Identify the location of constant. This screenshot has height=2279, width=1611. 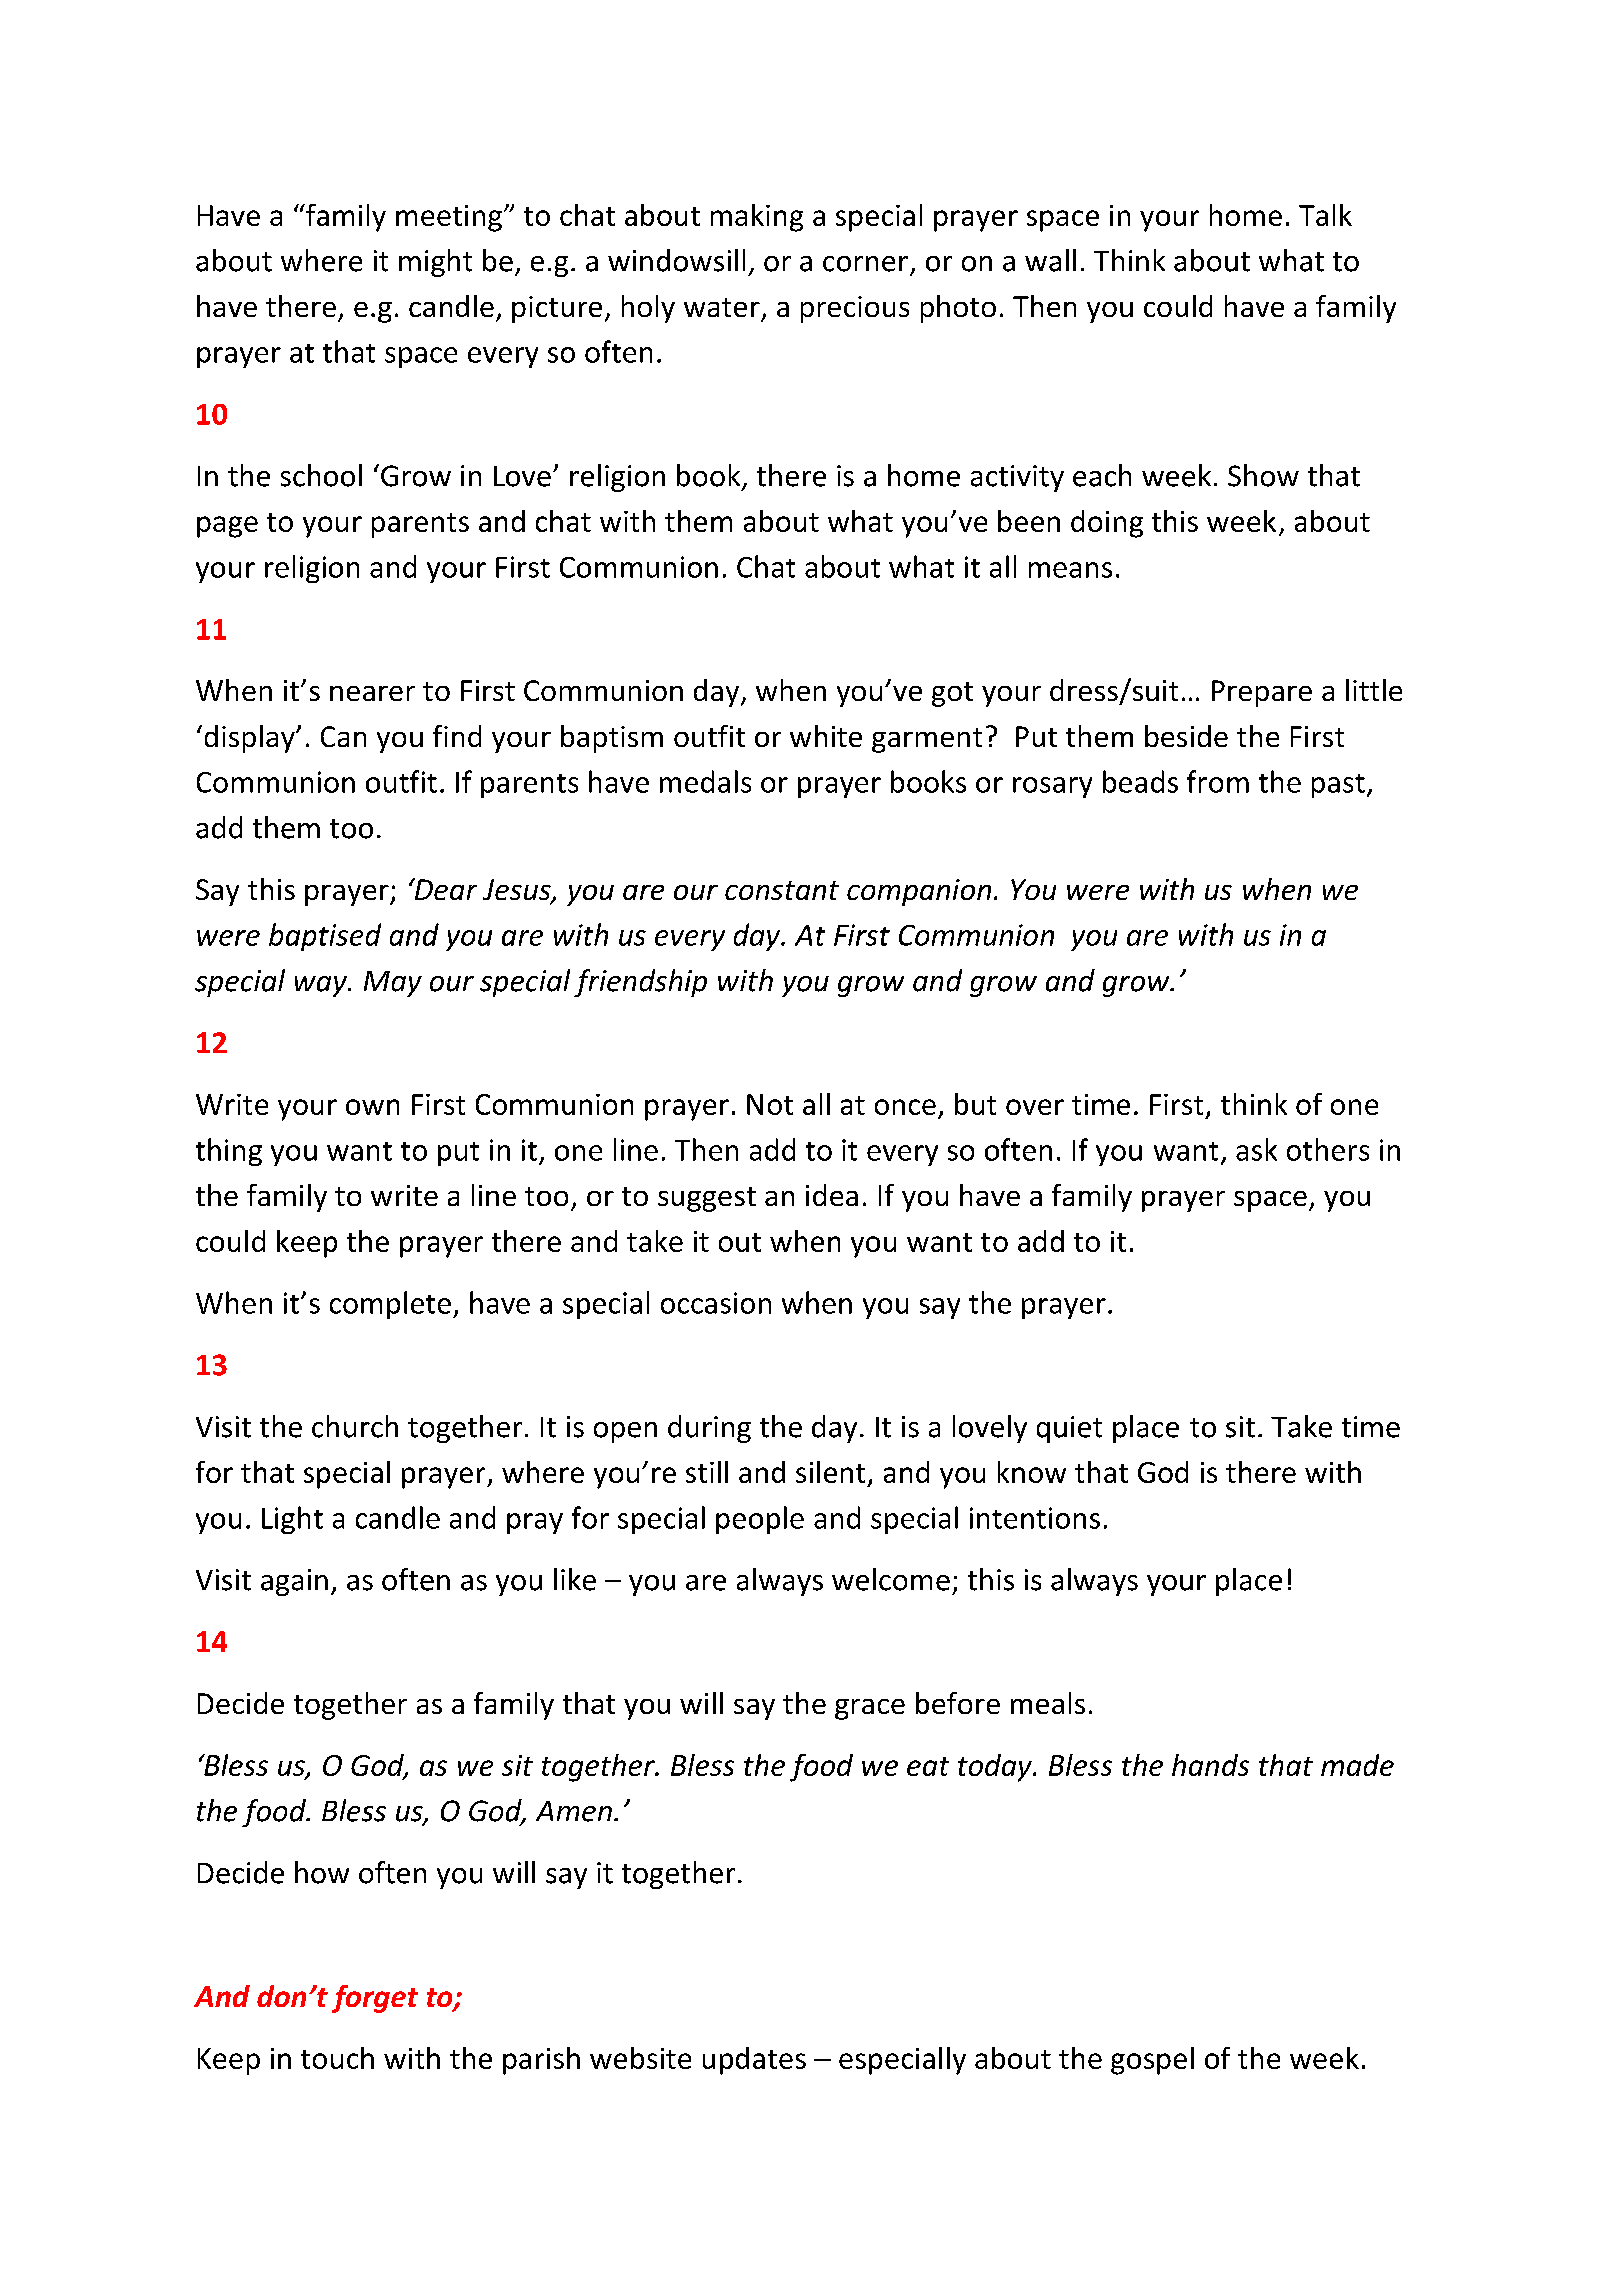
(782, 890).
